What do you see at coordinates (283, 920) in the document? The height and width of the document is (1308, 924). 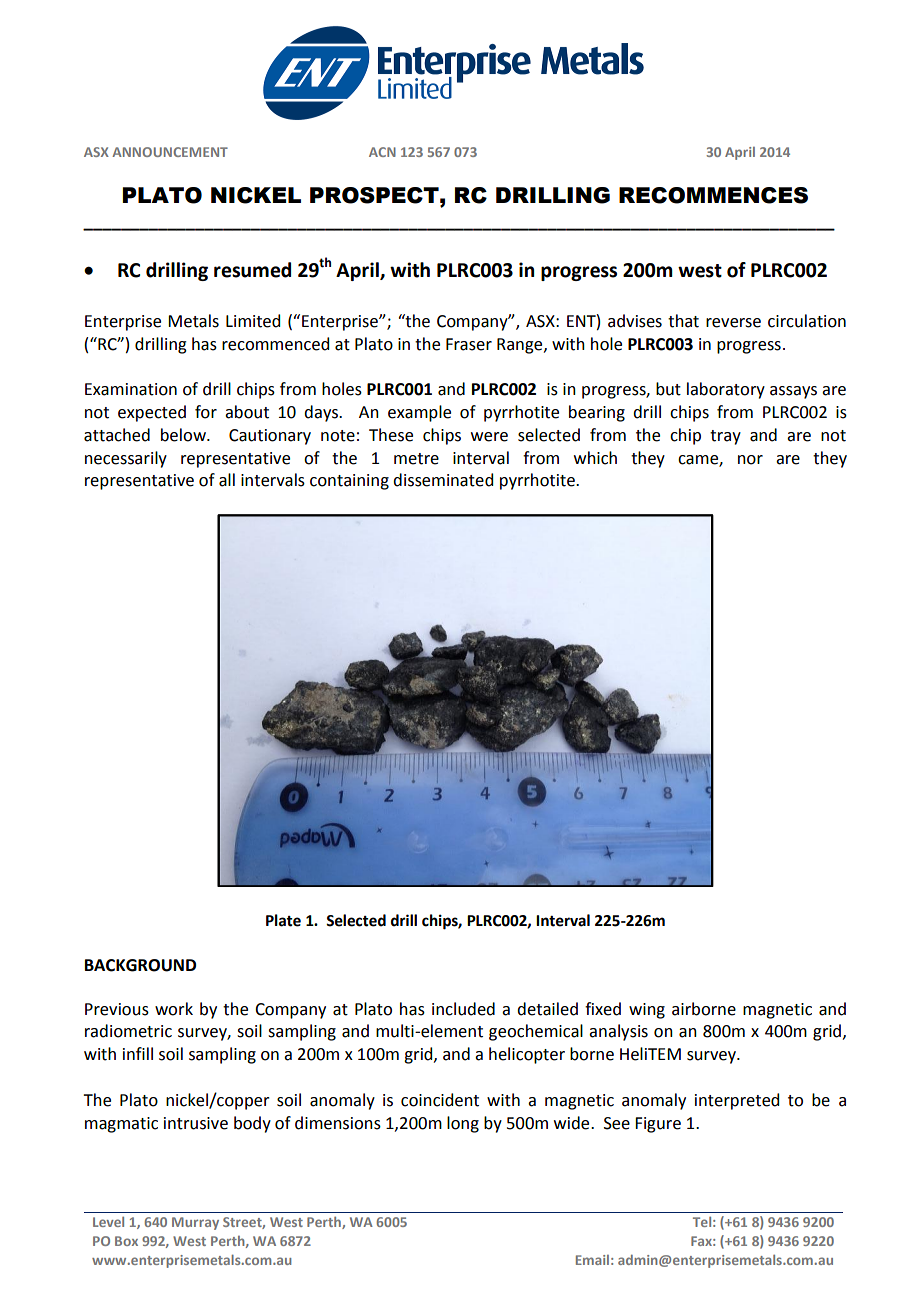 I see `Plate` at bounding box center [283, 920].
